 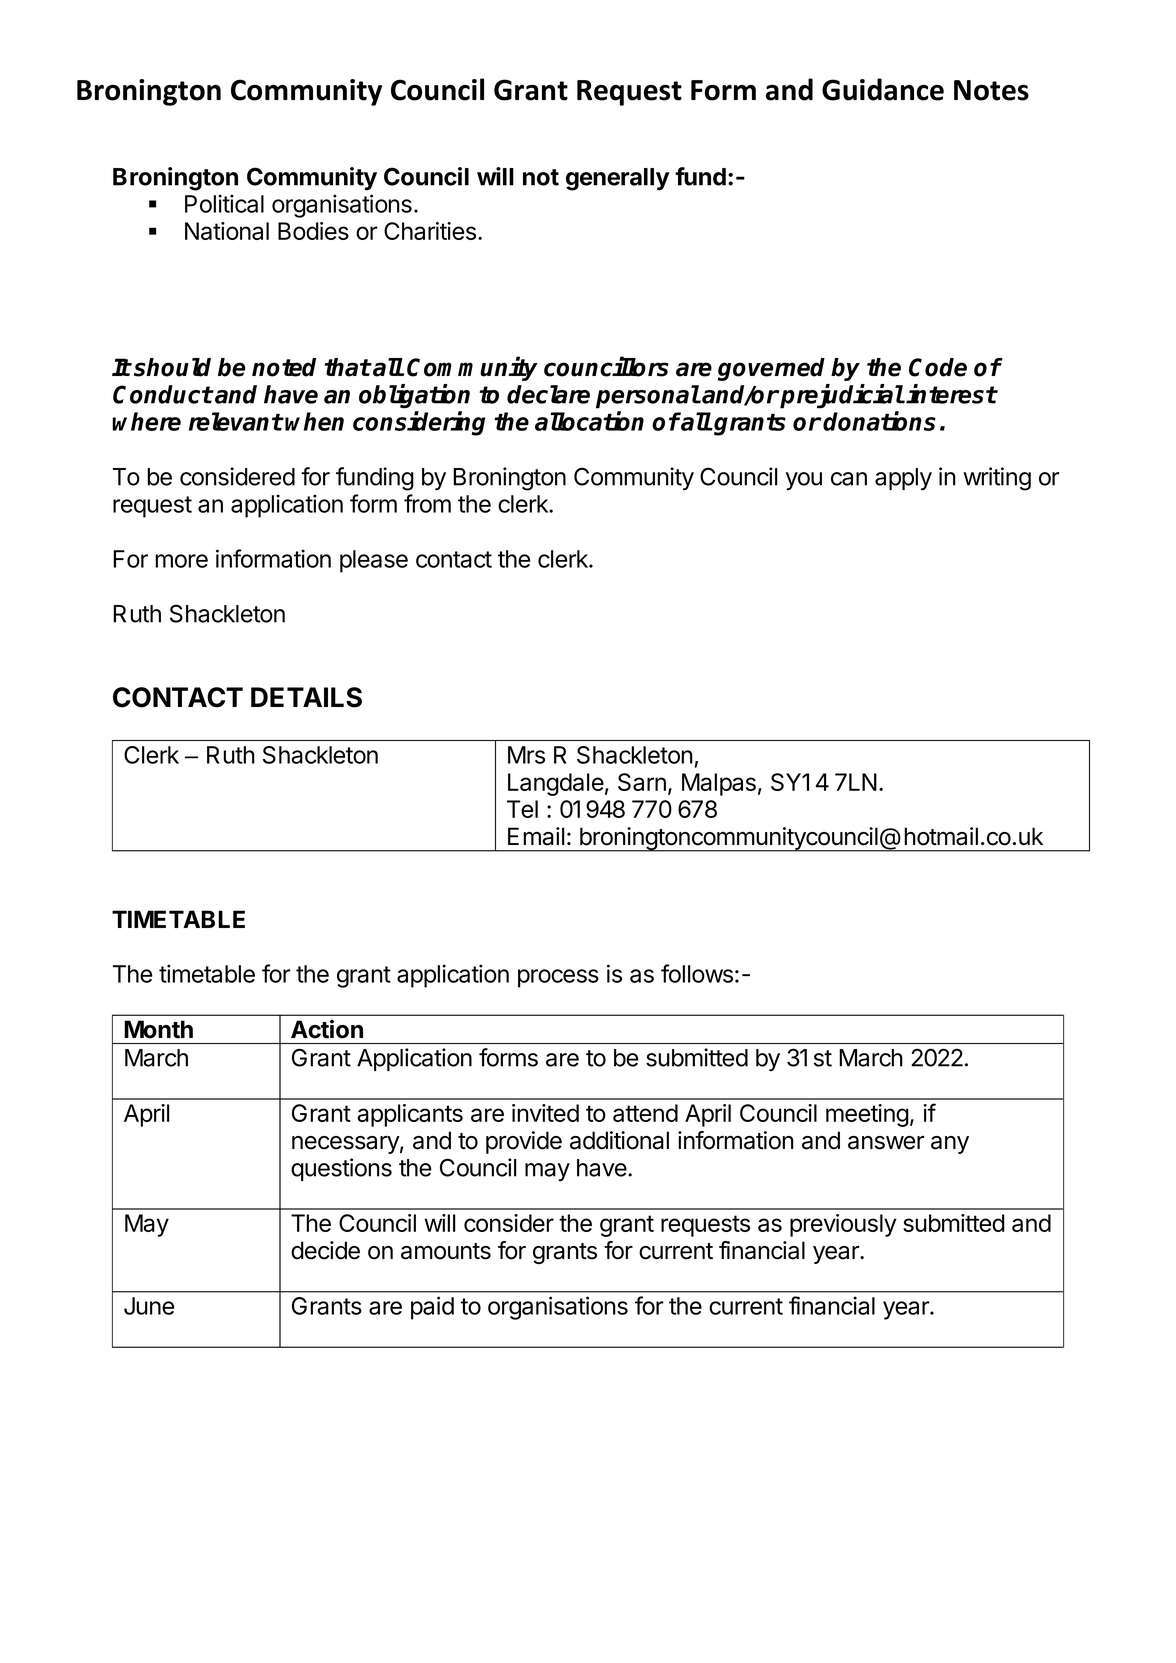 What do you see at coordinates (883, 89) in the image?
I see `Guidance` at bounding box center [883, 89].
